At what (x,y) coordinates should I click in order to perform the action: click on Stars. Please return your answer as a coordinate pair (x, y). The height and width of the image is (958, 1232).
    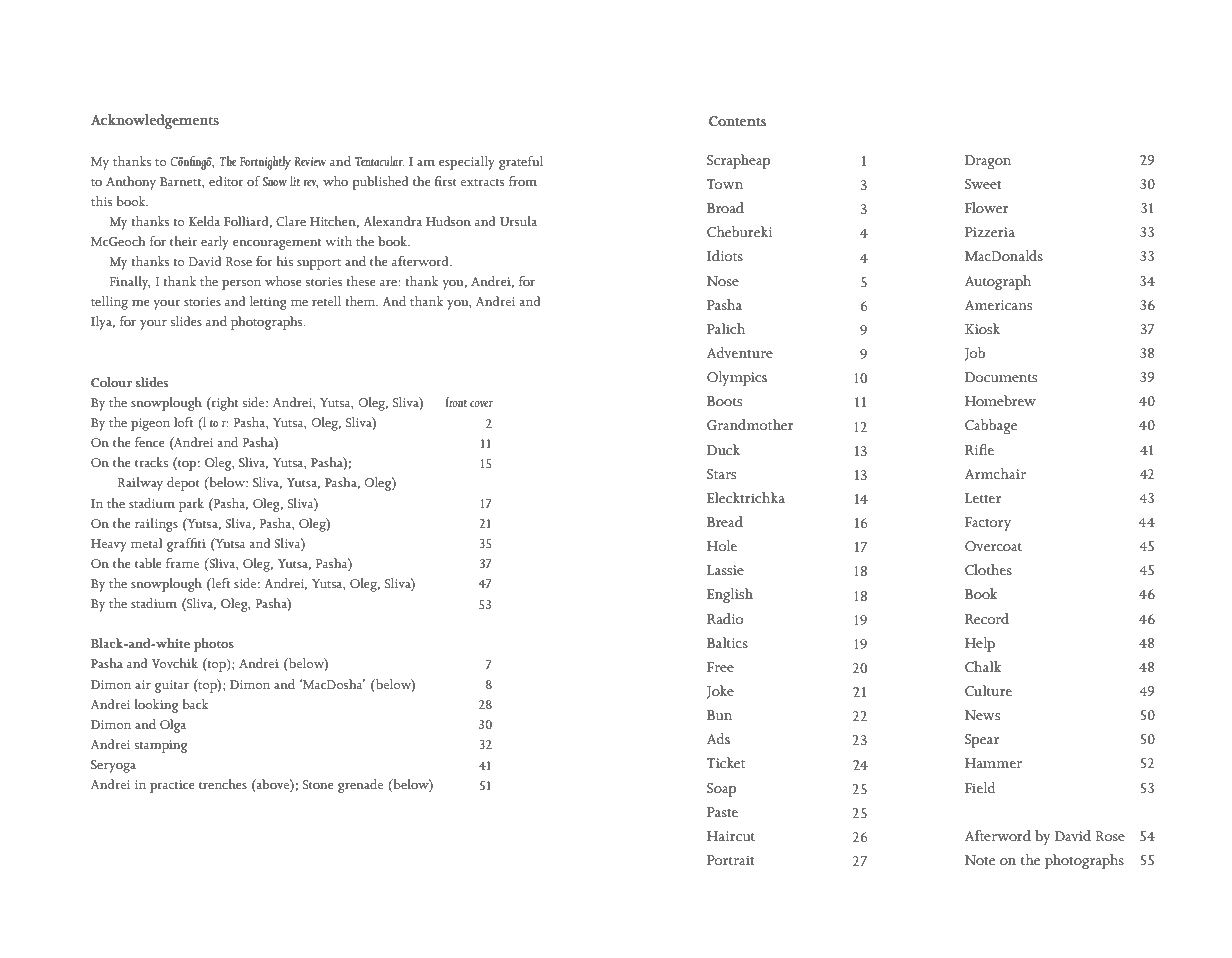
    Looking at the image, I should click on (721, 474).
